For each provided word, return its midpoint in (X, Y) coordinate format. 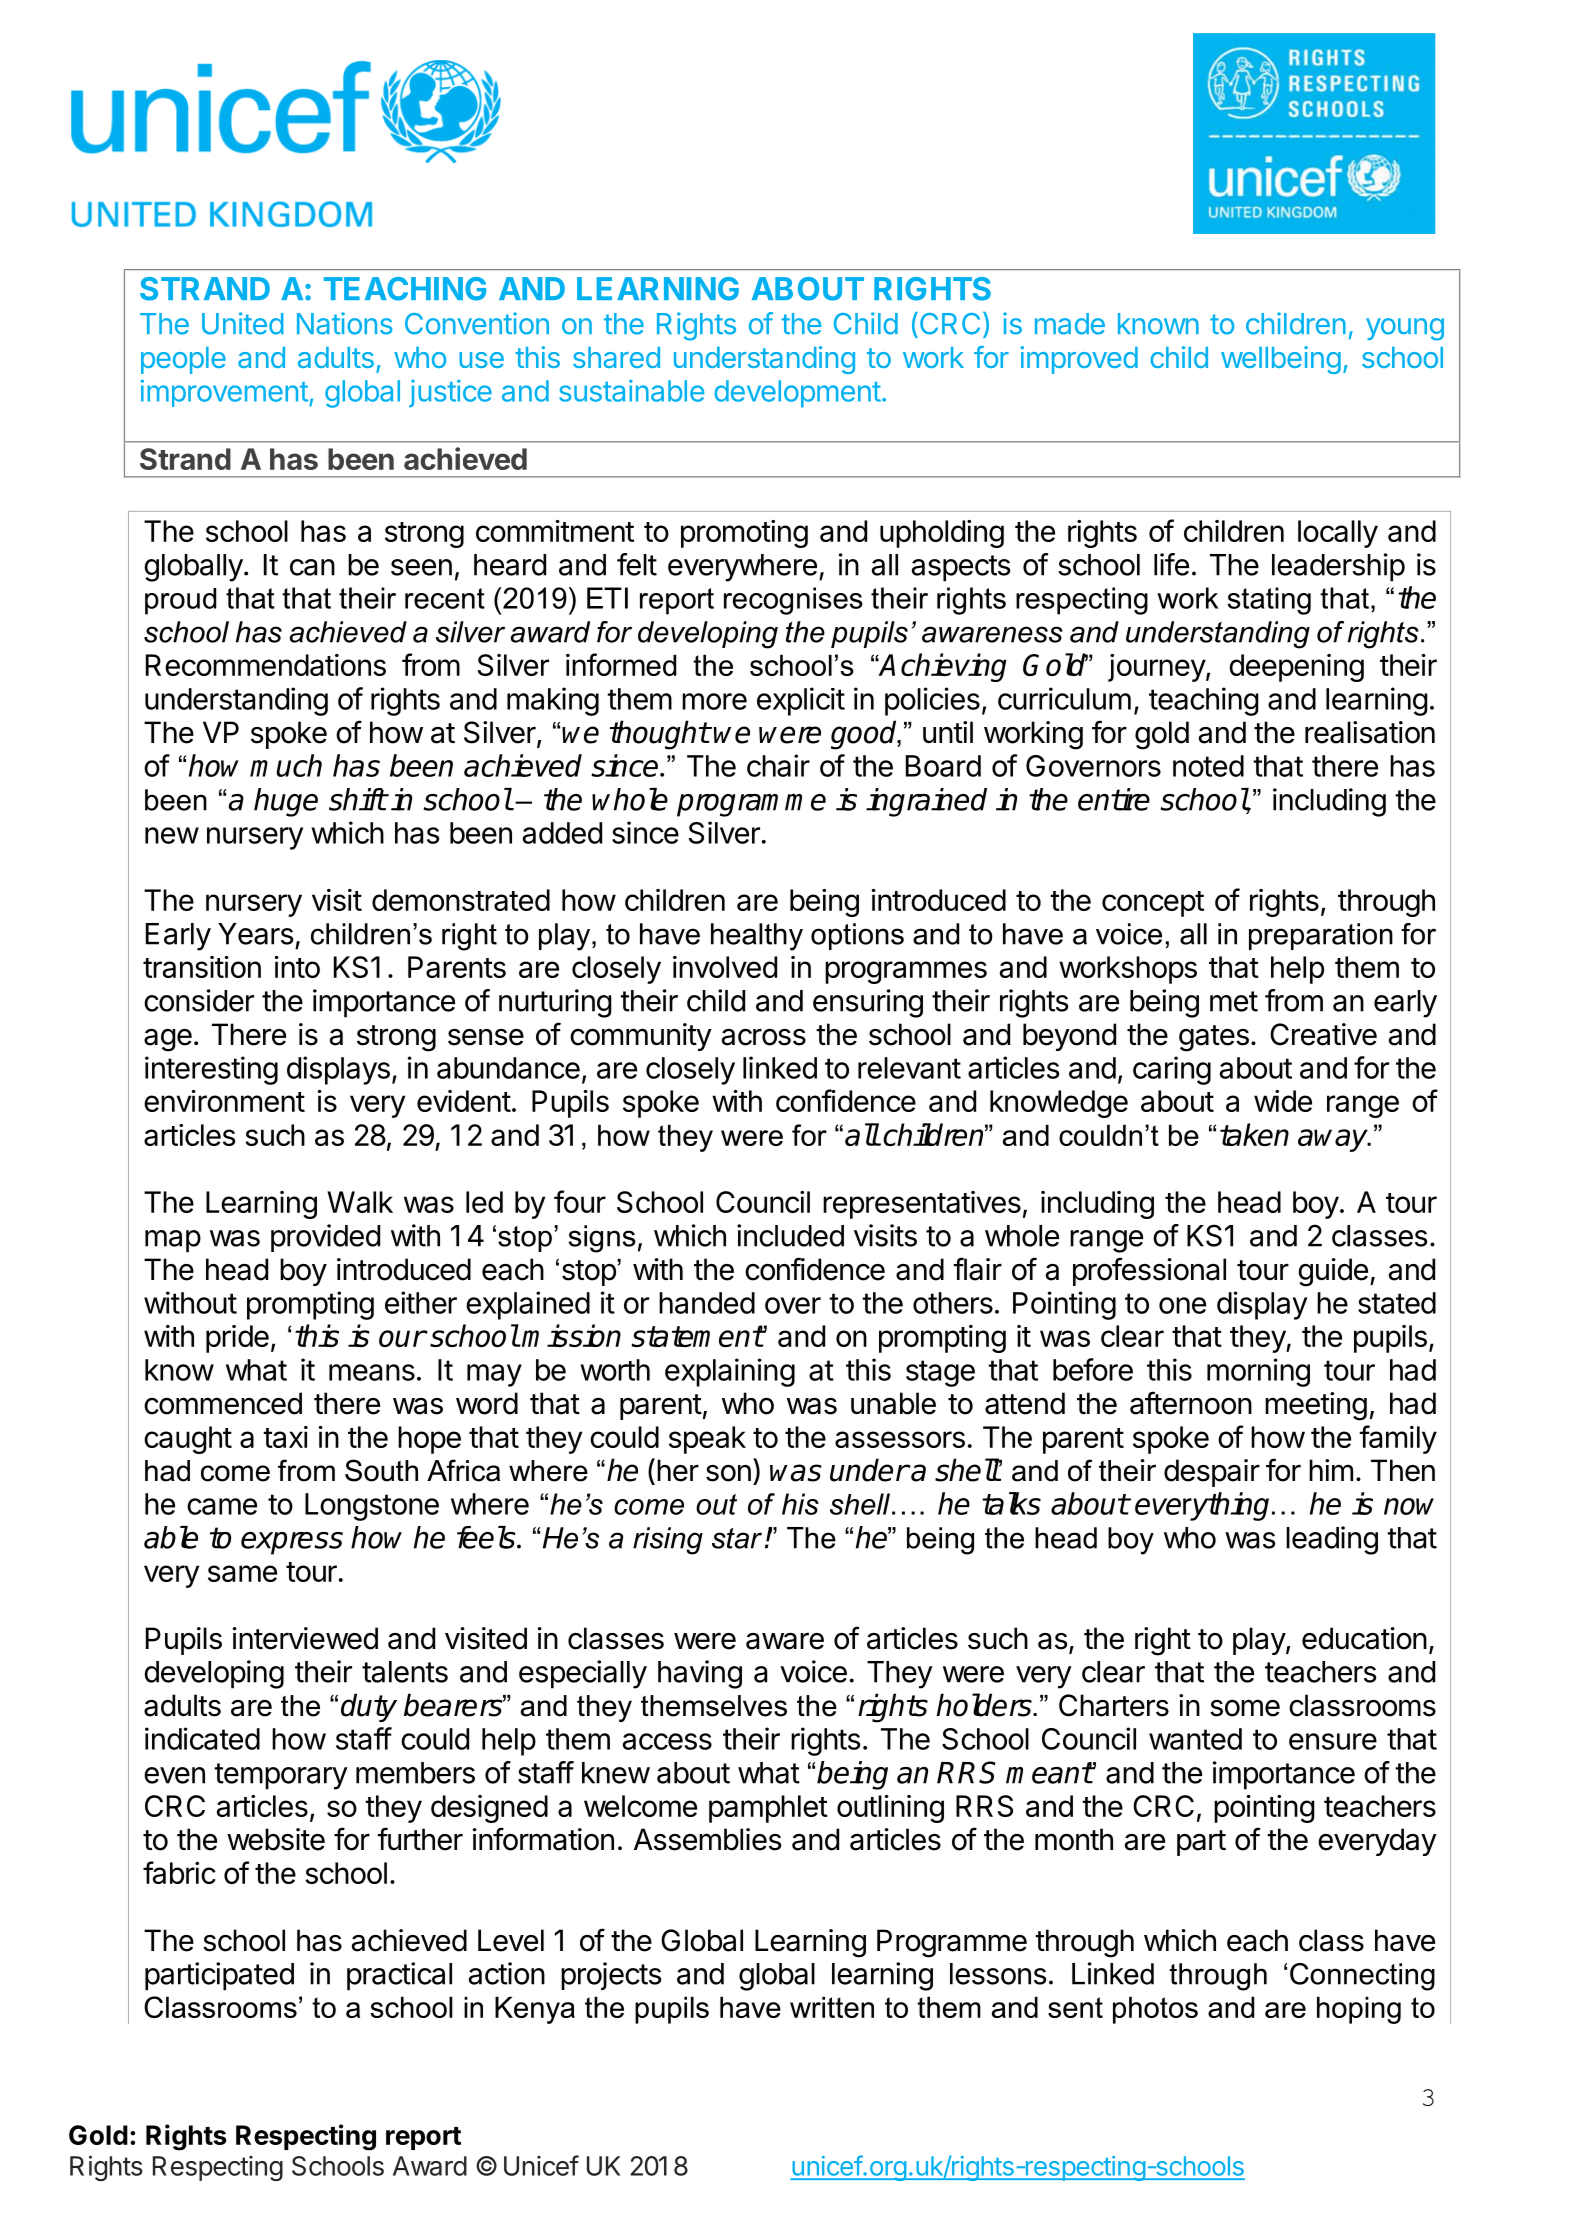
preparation (1321, 936)
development (797, 394)
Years (256, 934)
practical (399, 1976)
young (1405, 329)
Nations (345, 323)
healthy (757, 937)
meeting (1316, 1406)
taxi (285, 1437)
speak (707, 1440)
